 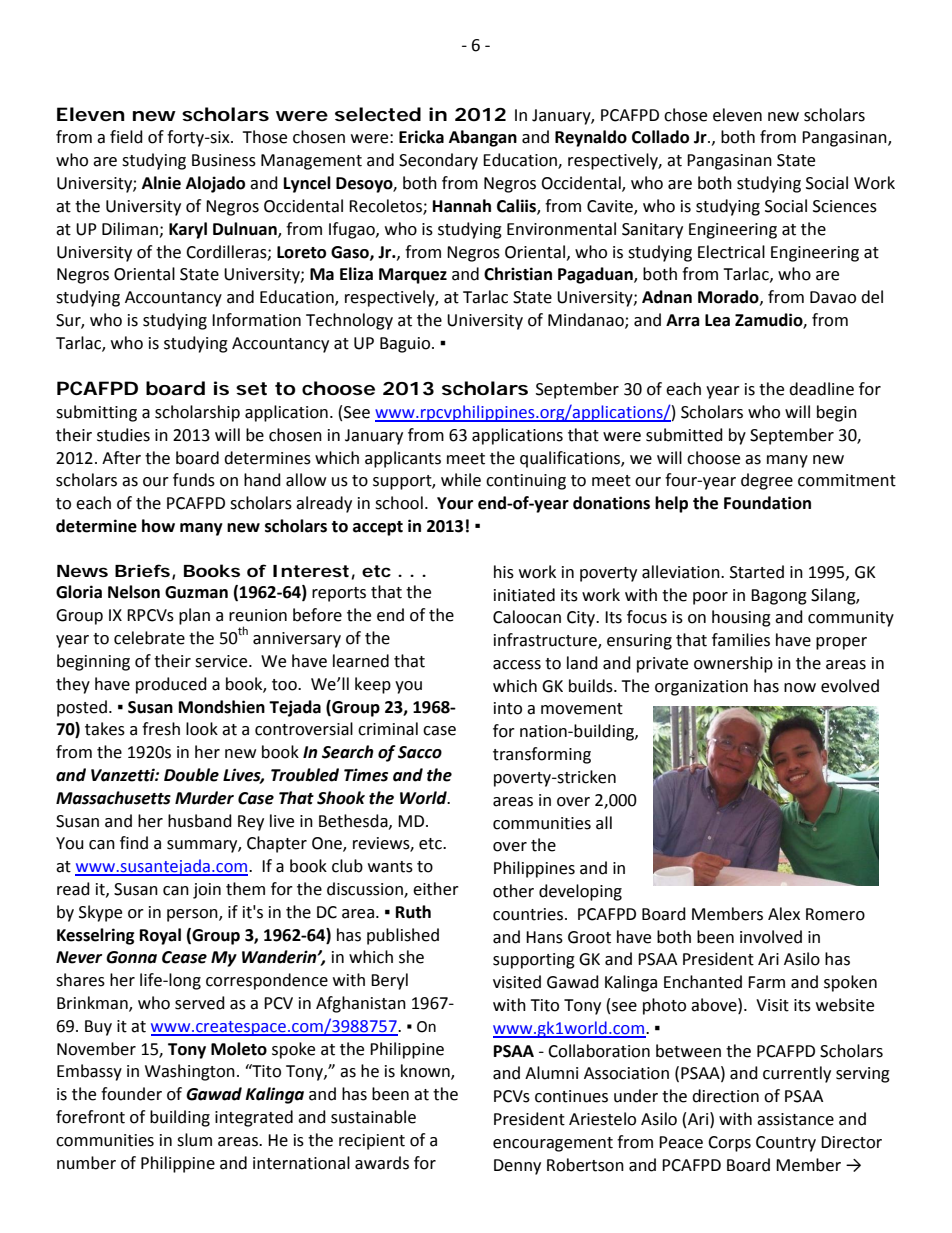 I want to click on join, so click(x=207, y=891).
